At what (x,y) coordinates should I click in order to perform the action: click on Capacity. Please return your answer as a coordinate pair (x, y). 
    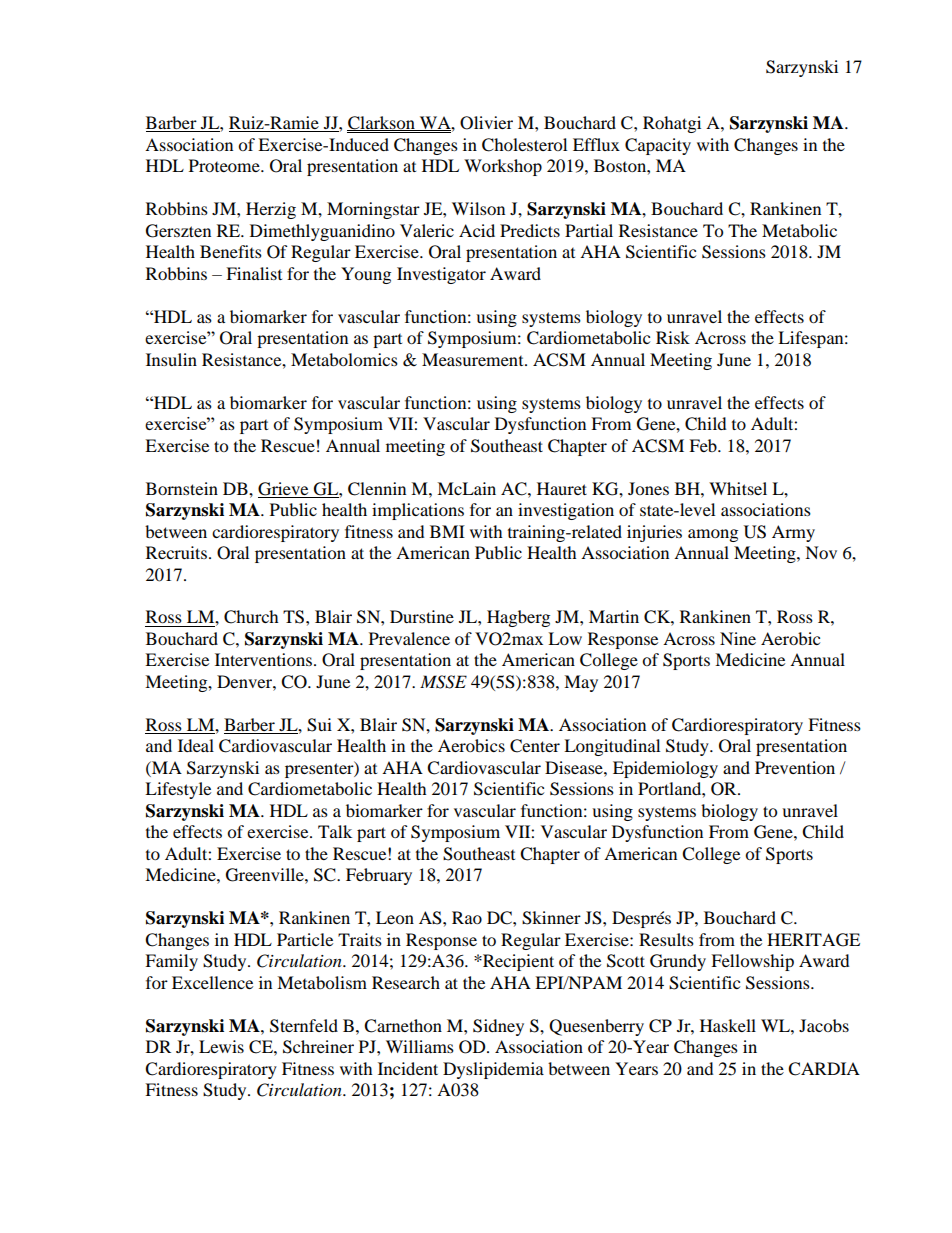
    Looking at the image, I should click on (658, 146).
